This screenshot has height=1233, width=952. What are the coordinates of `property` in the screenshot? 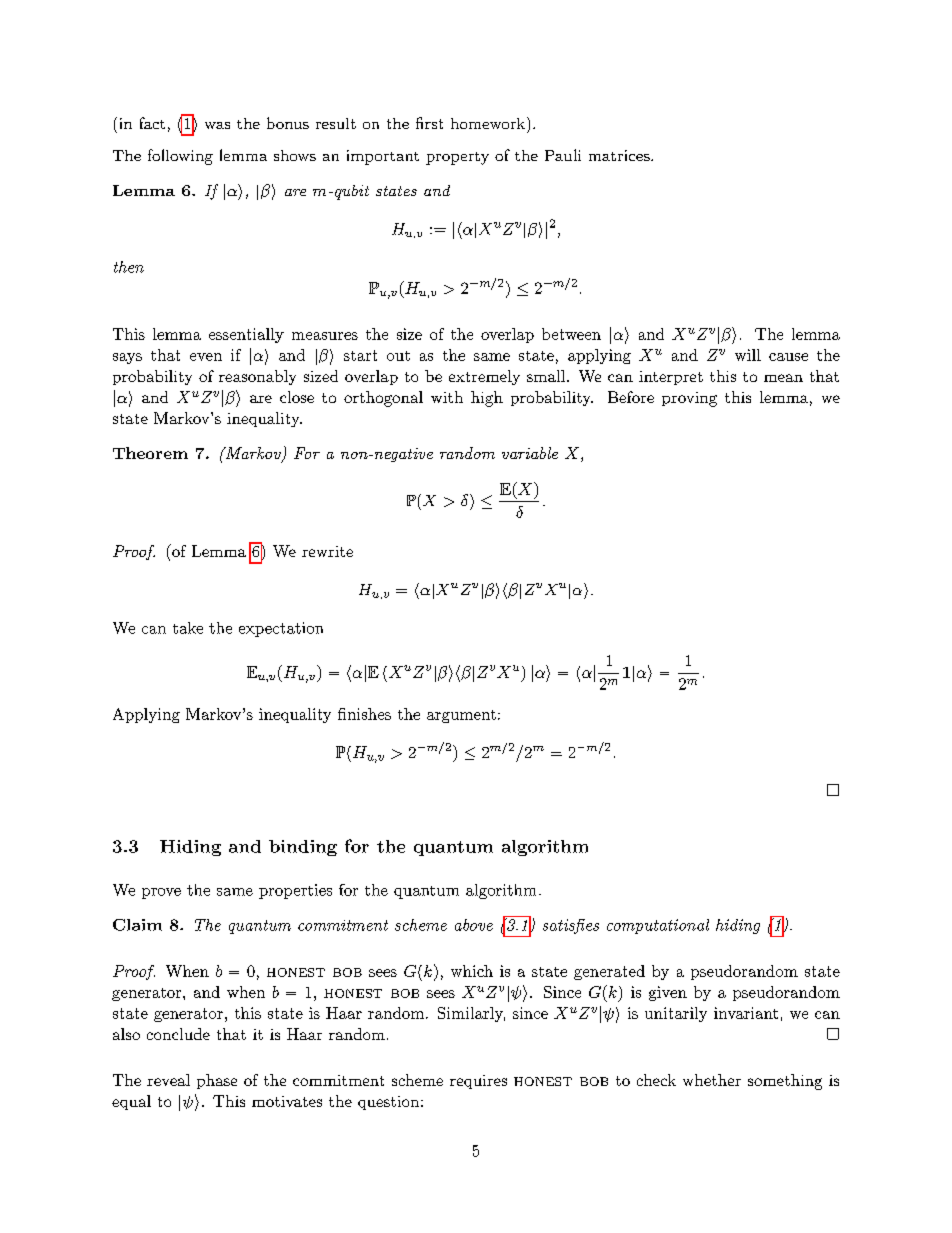 It's located at (457, 158).
